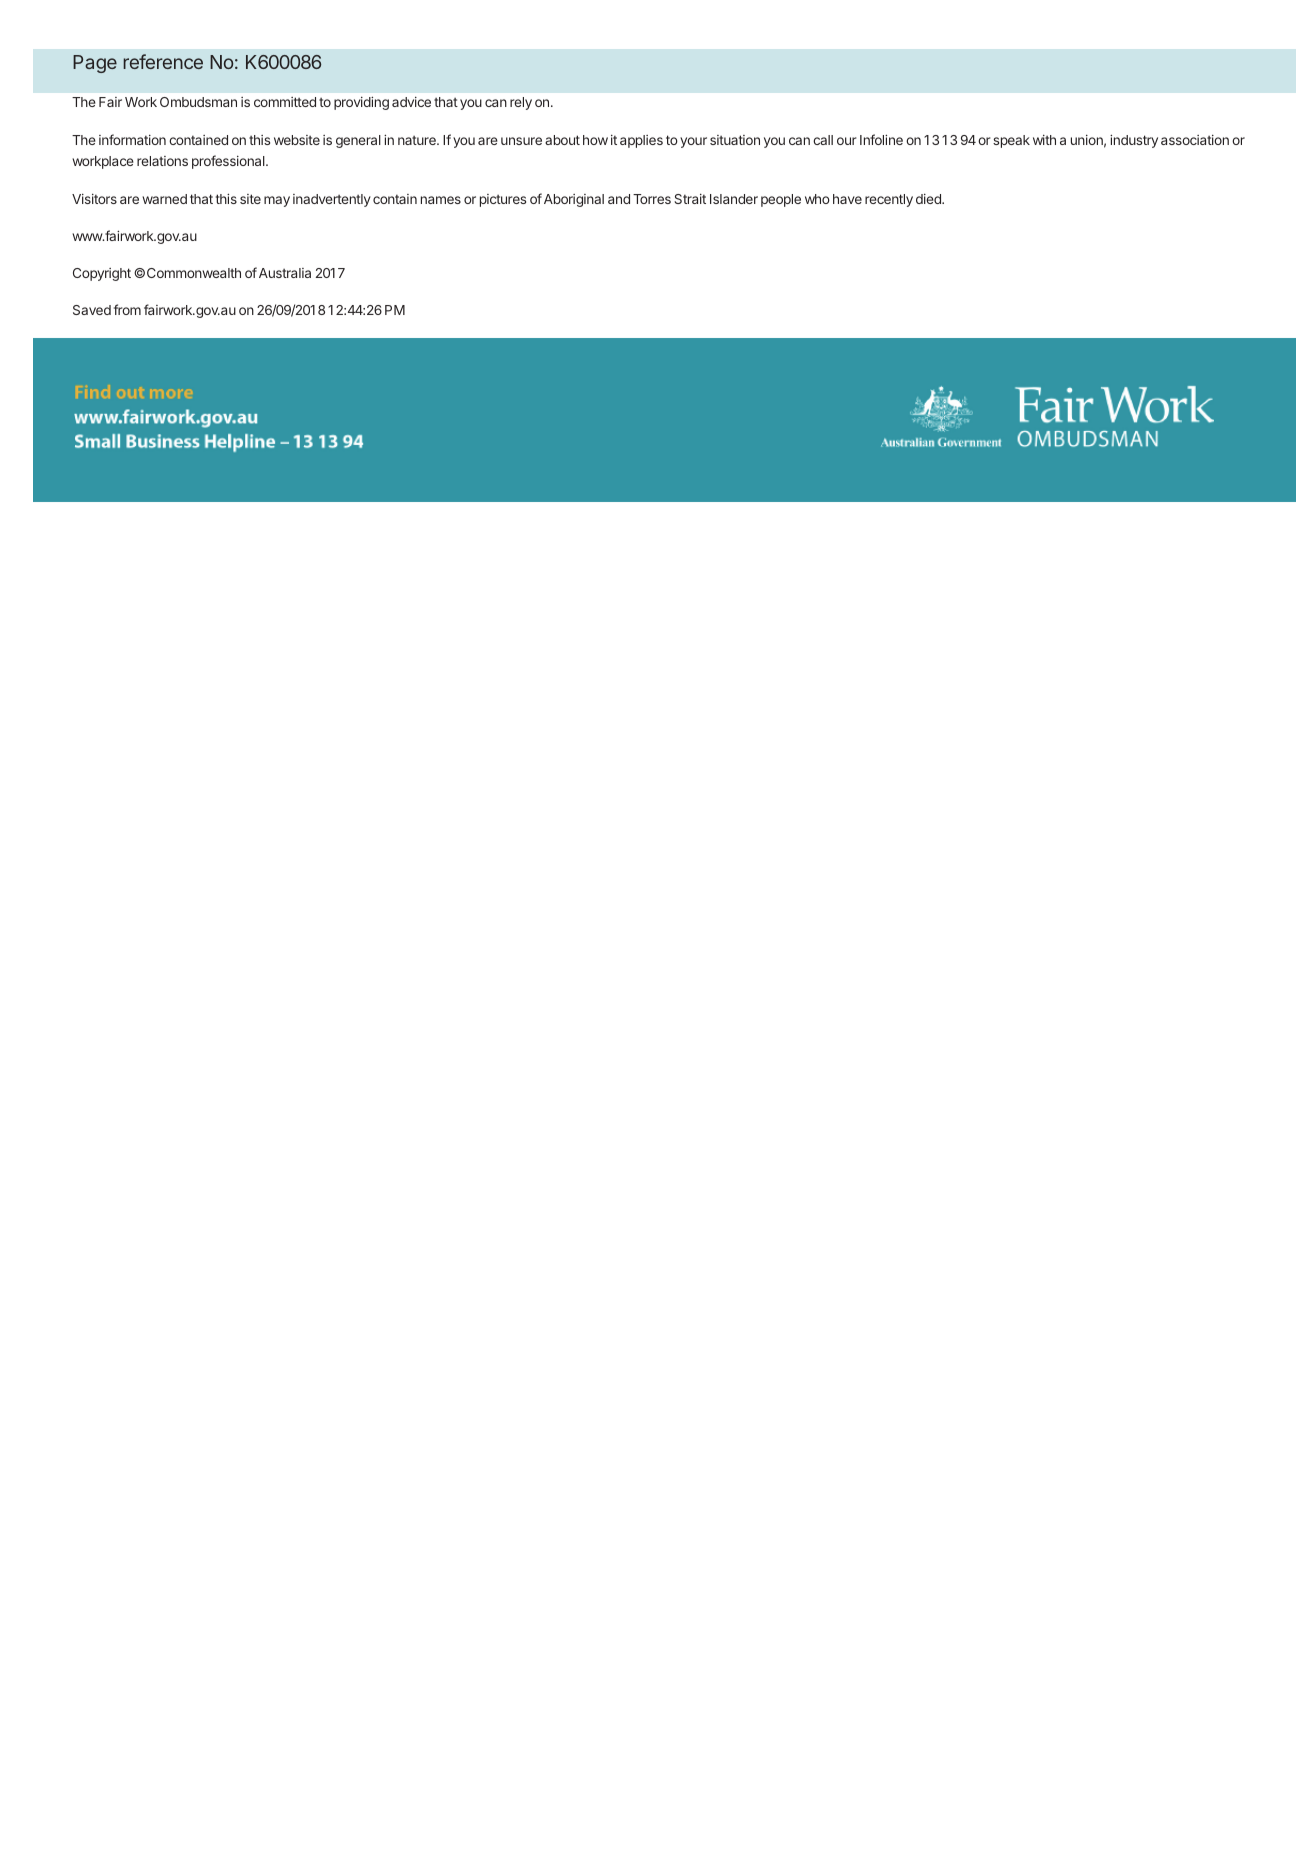 This image has height=1860, width=1314. I want to click on recently, so click(889, 200).
